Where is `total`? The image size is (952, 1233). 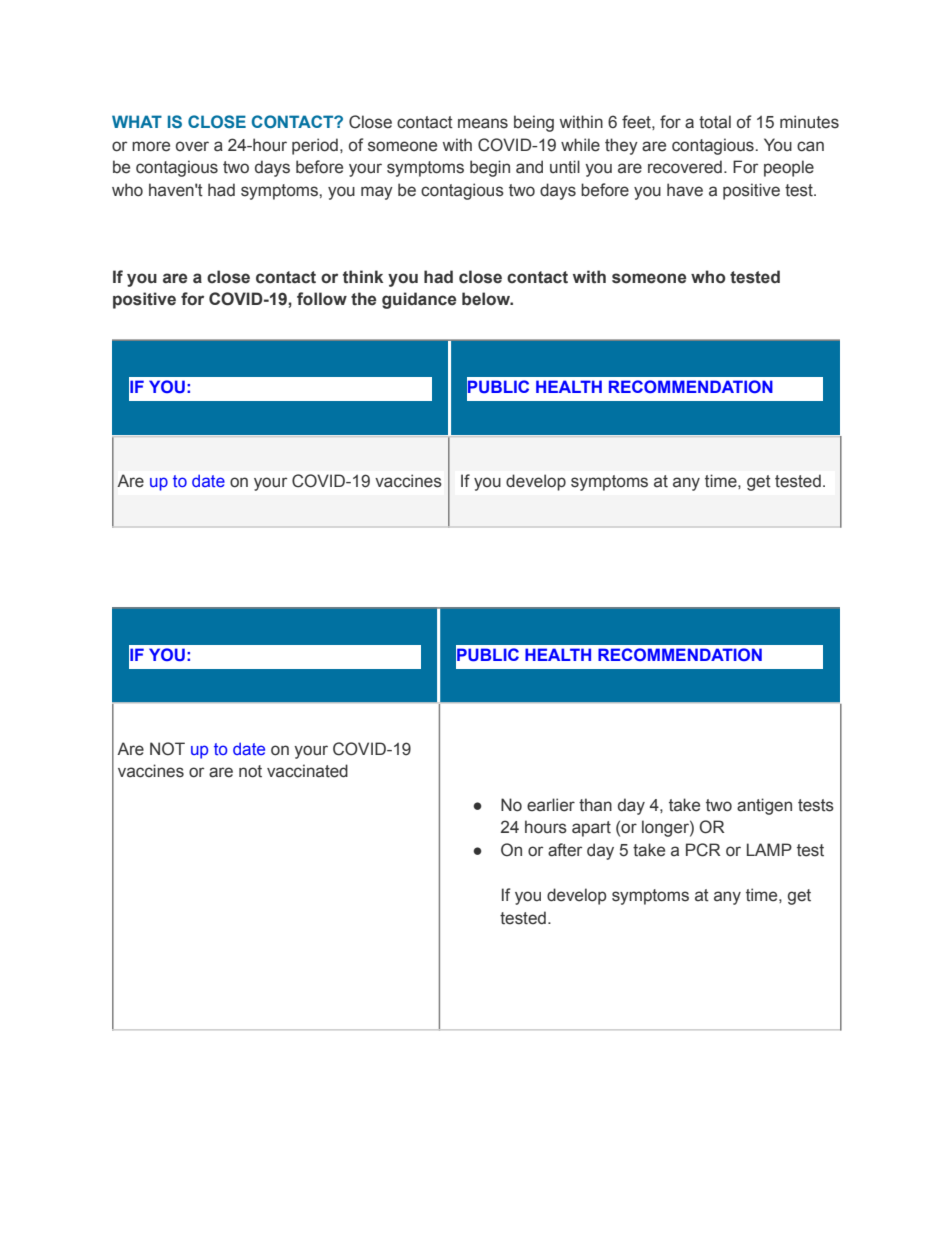 total is located at coordinates (715, 122).
